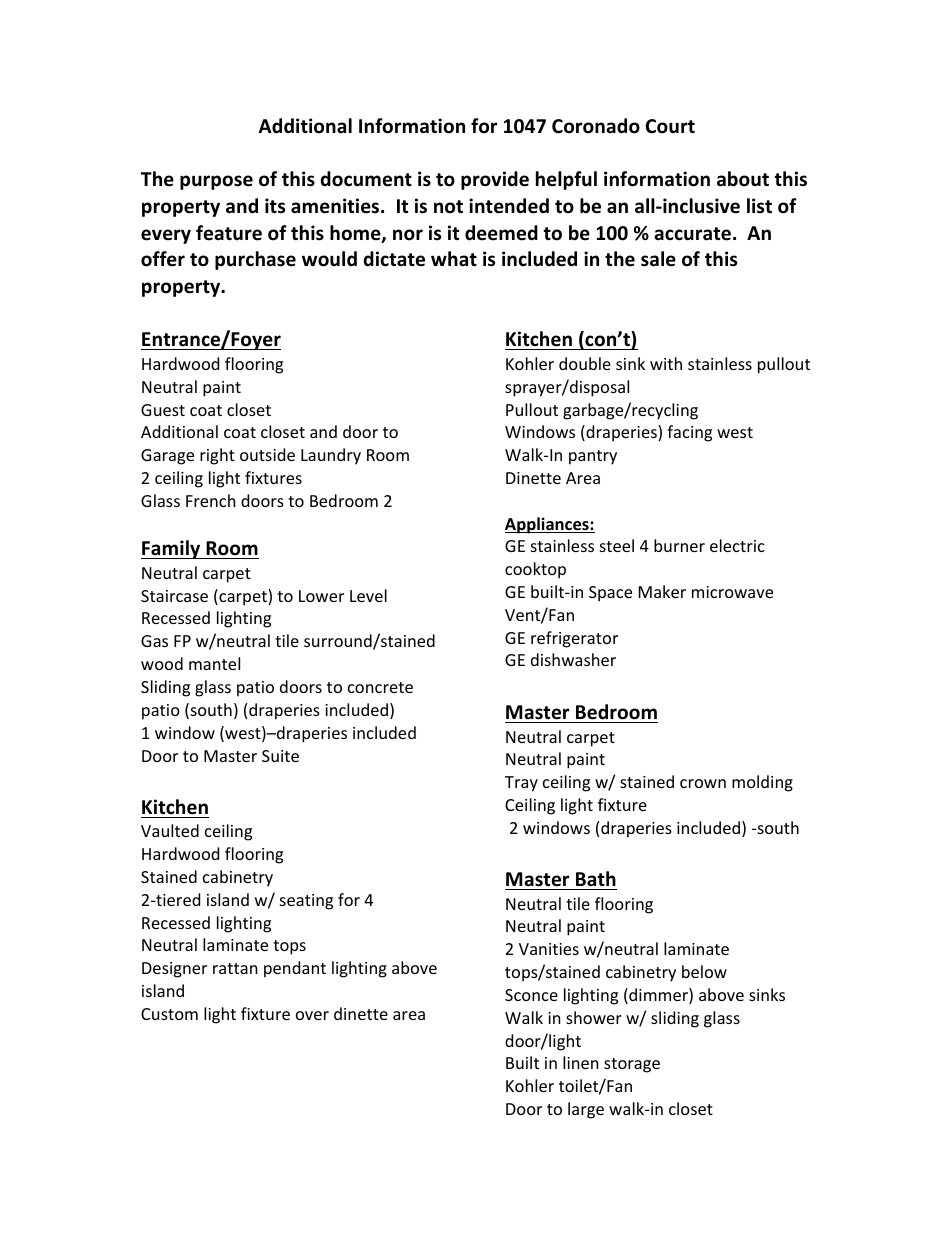 This screenshot has height=1233, width=952. I want to click on linen, so click(581, 1062).
